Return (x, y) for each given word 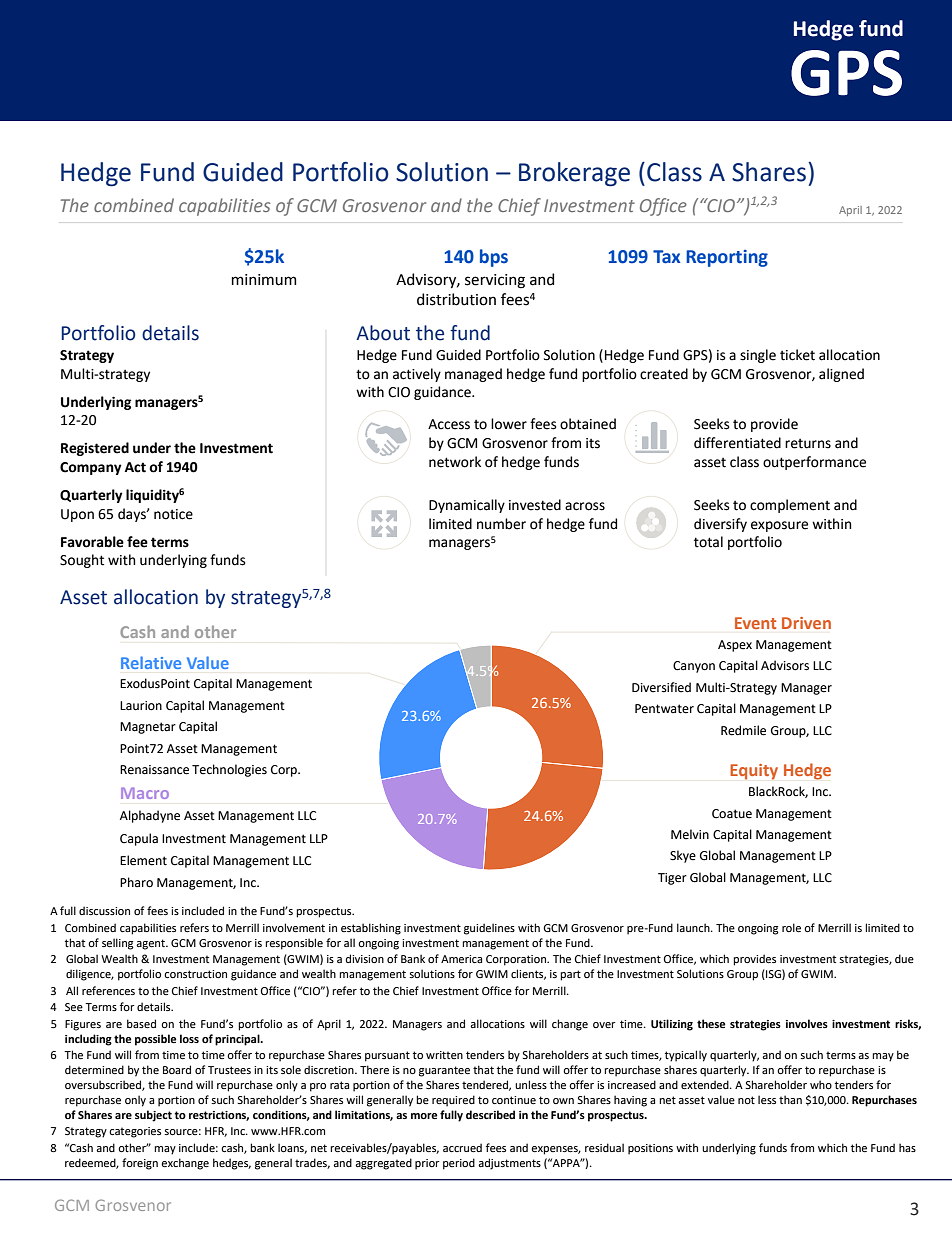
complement (790, 506)
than (790, 1099)
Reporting (727, 258)
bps (494, 258)
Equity (754, 772)
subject (153, 1116)
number (501, 524)
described (490, 1114)
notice (173, 514)
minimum (264, 280)
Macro (145, 793)
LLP (319, 838)
